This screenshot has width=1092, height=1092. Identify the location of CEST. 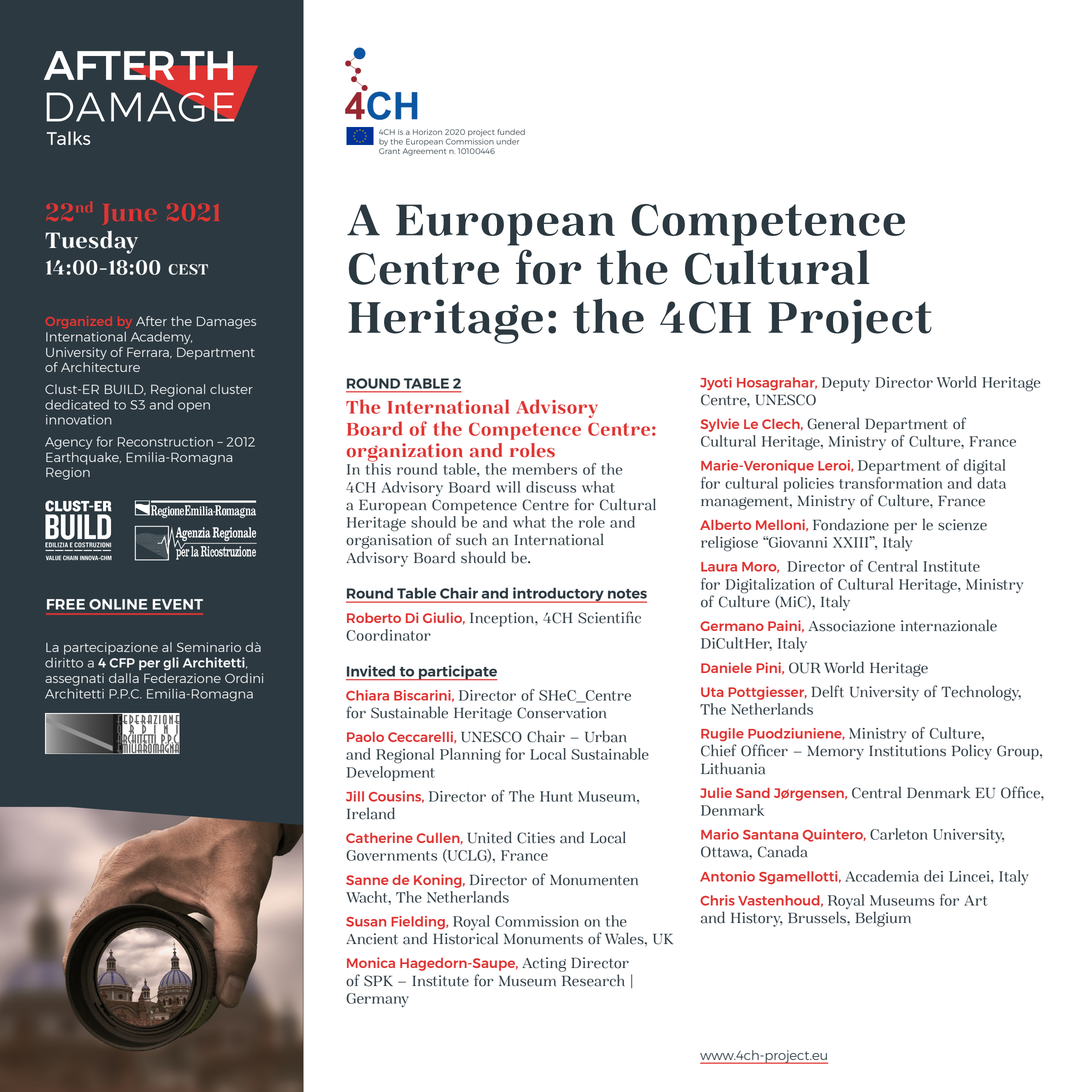
(188, 269).
